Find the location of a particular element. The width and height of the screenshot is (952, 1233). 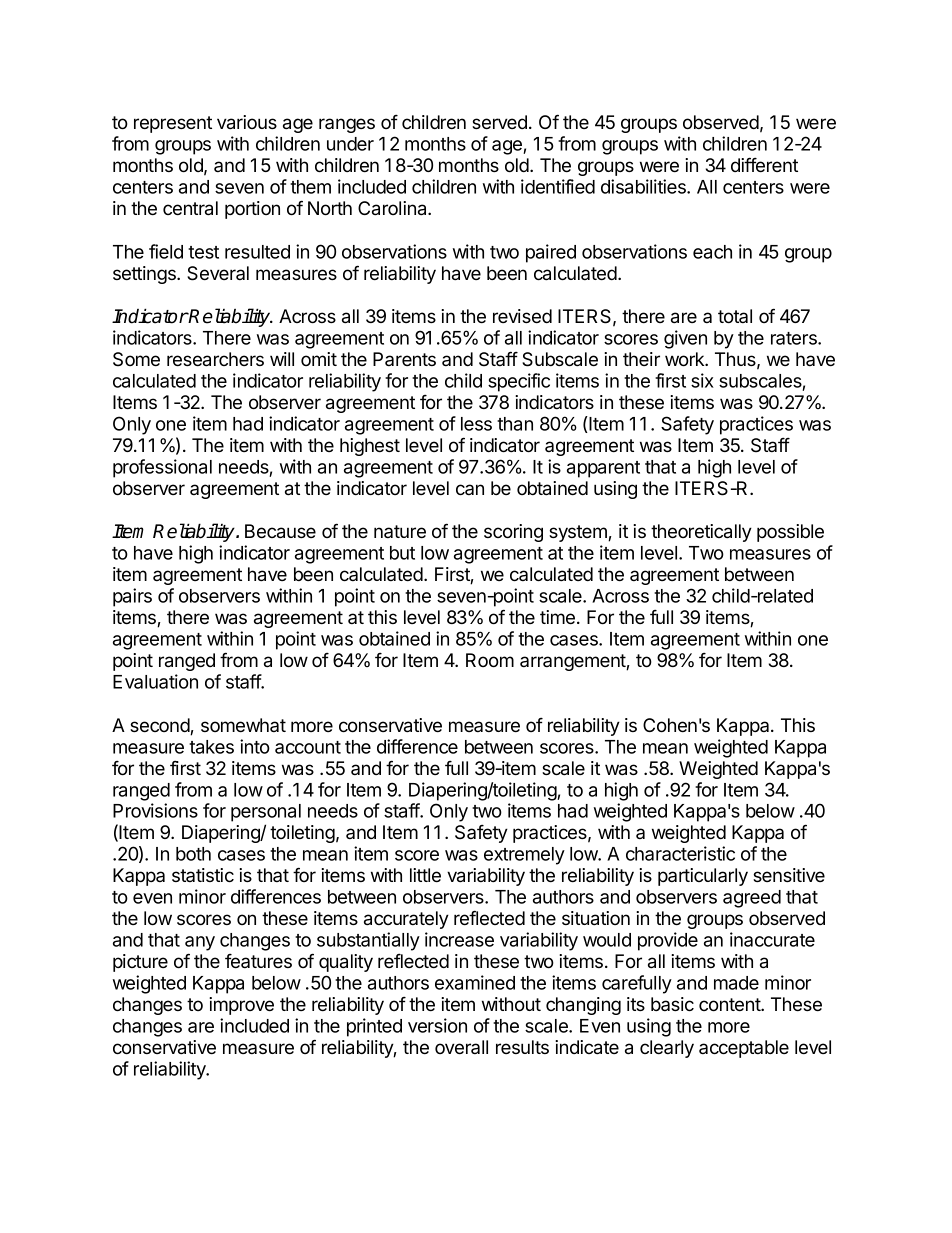

different is located at coordinates (764, 164).
